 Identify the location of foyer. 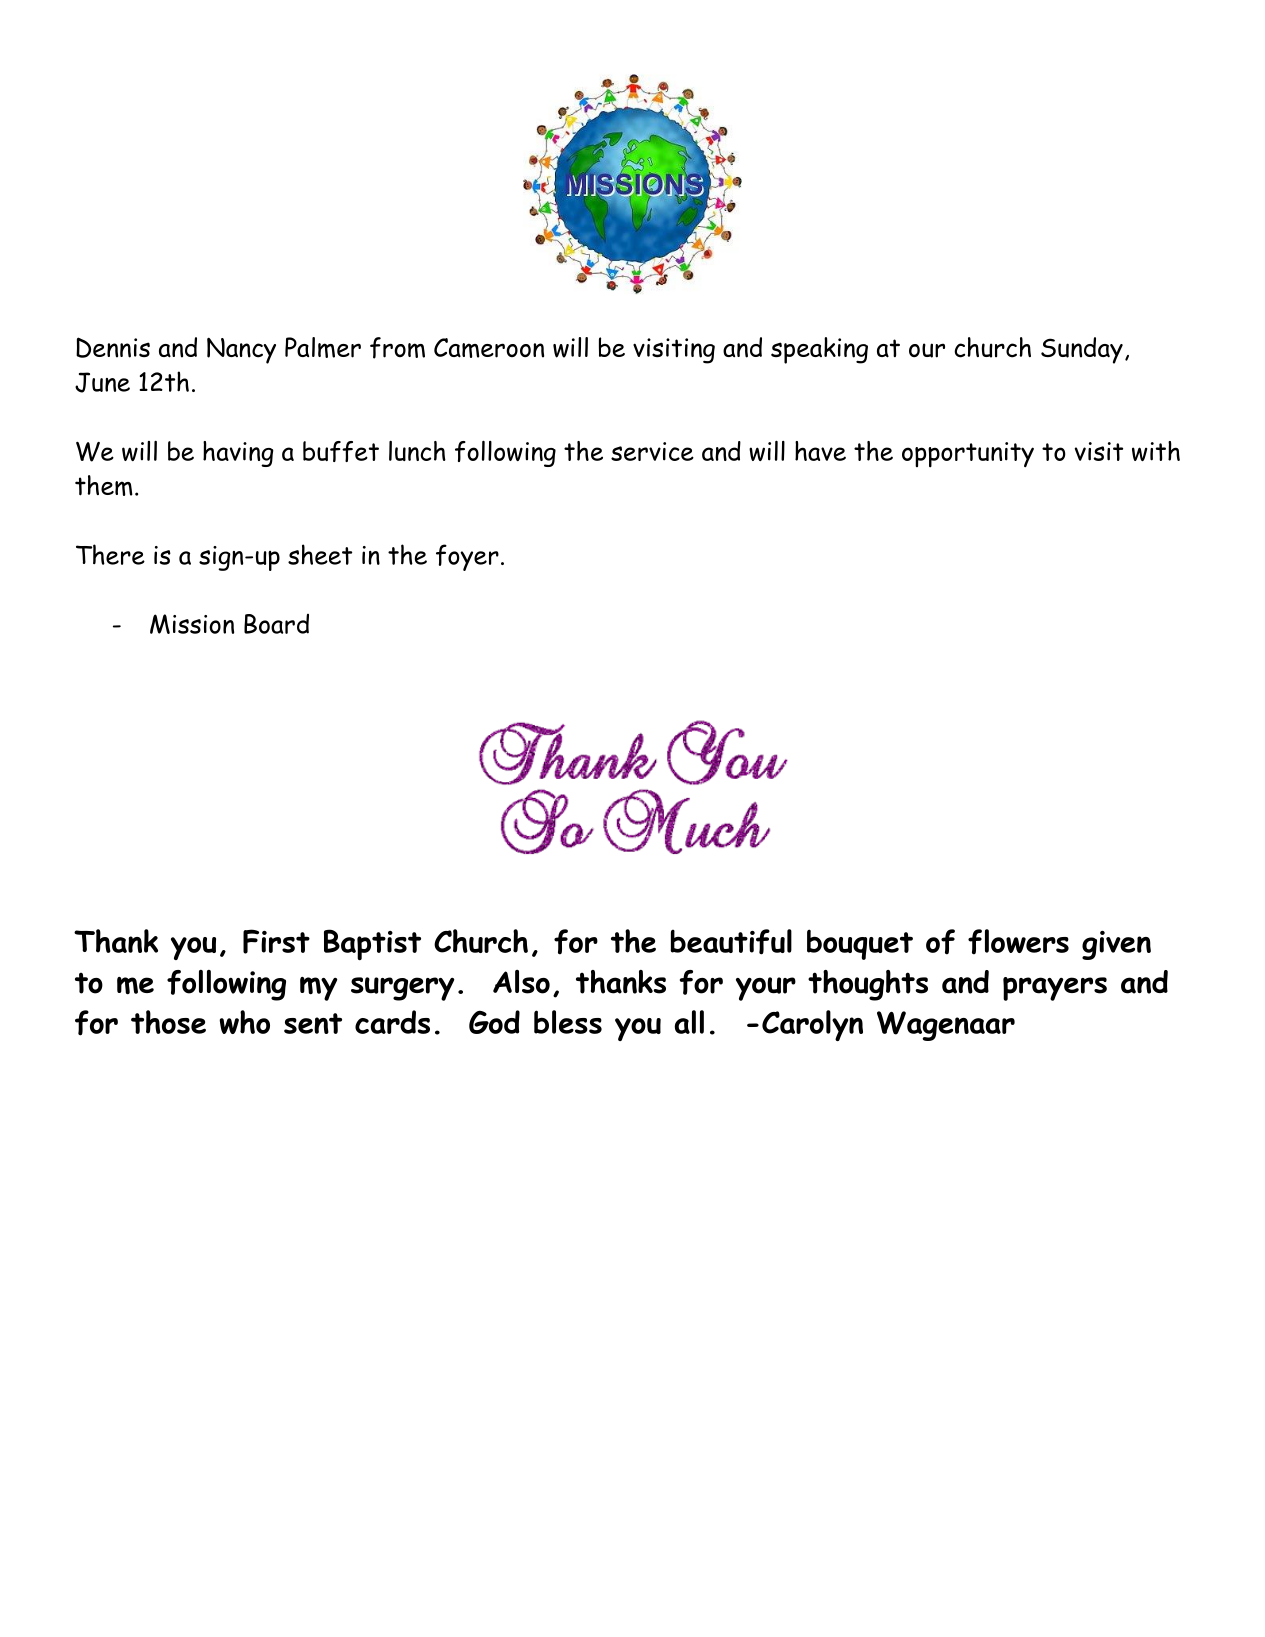
(467, 557).
